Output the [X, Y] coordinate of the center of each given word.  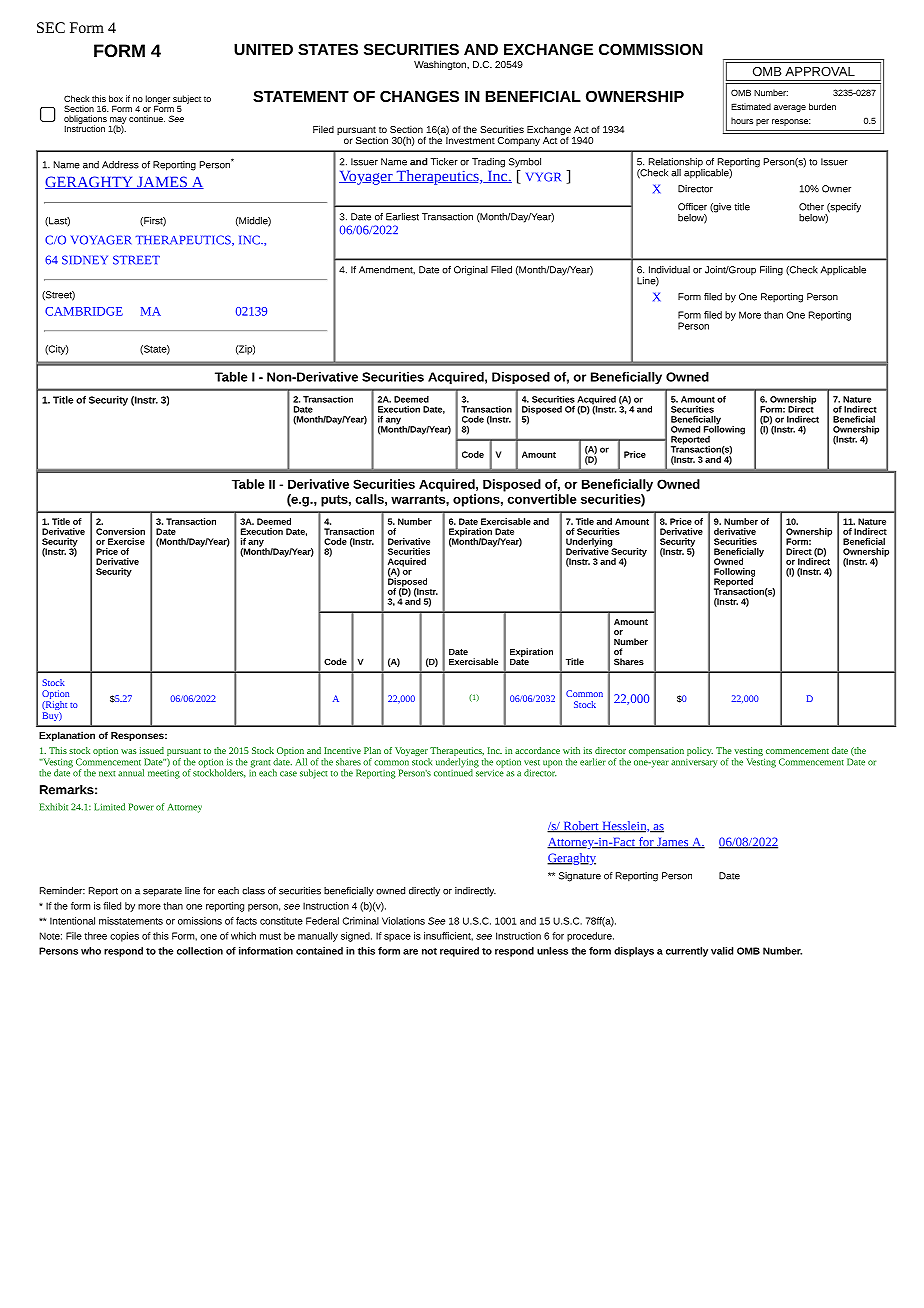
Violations [403, 921]
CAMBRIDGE [84, 311]
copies [124, 937]
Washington [441, 65]
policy [700, 751]
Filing [771, 271]
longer [158, 100]
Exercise [126, 541]
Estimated [751, 106]
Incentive [342, 750]
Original [471, 271]
